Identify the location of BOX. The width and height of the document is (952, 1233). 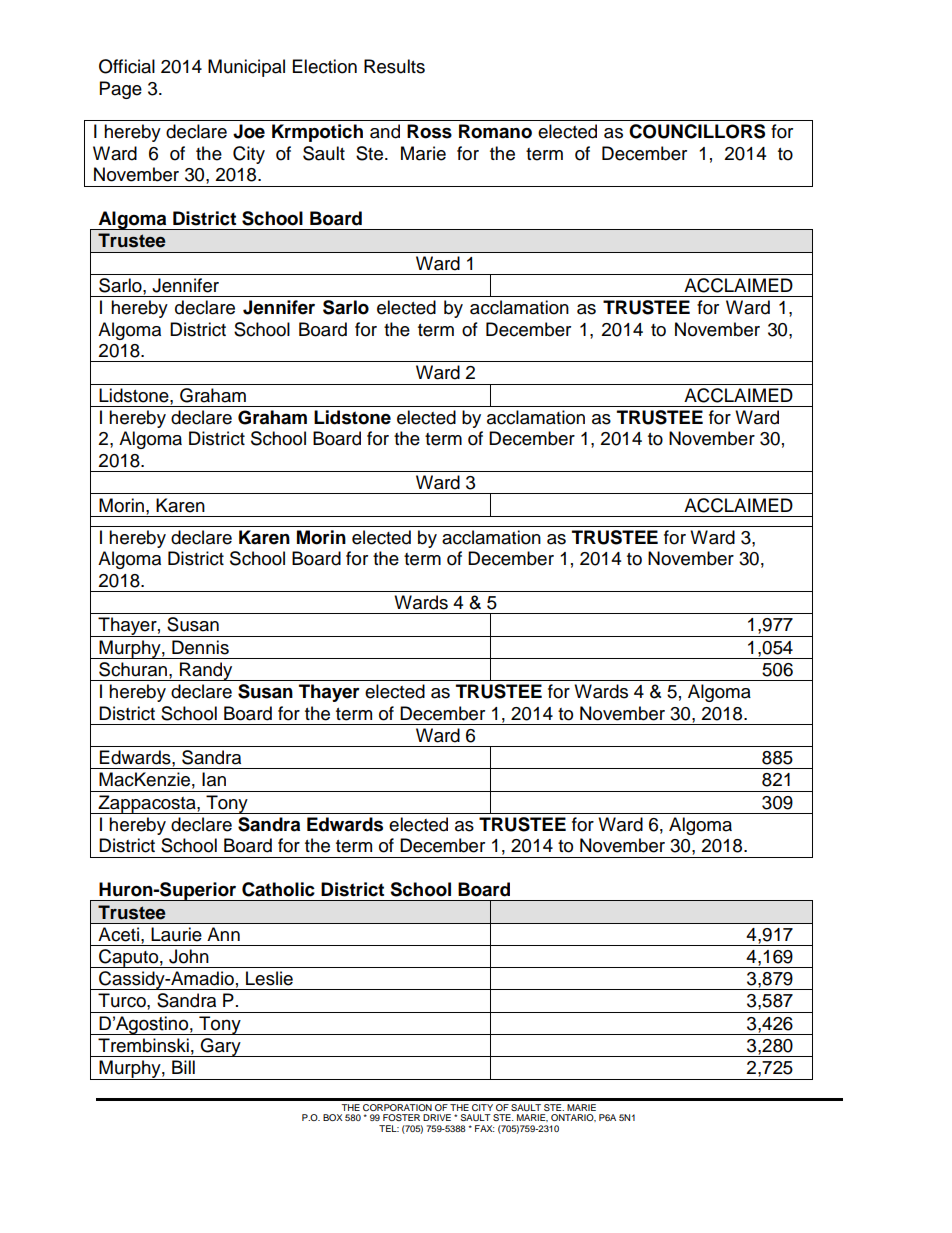
(332, 1117).
